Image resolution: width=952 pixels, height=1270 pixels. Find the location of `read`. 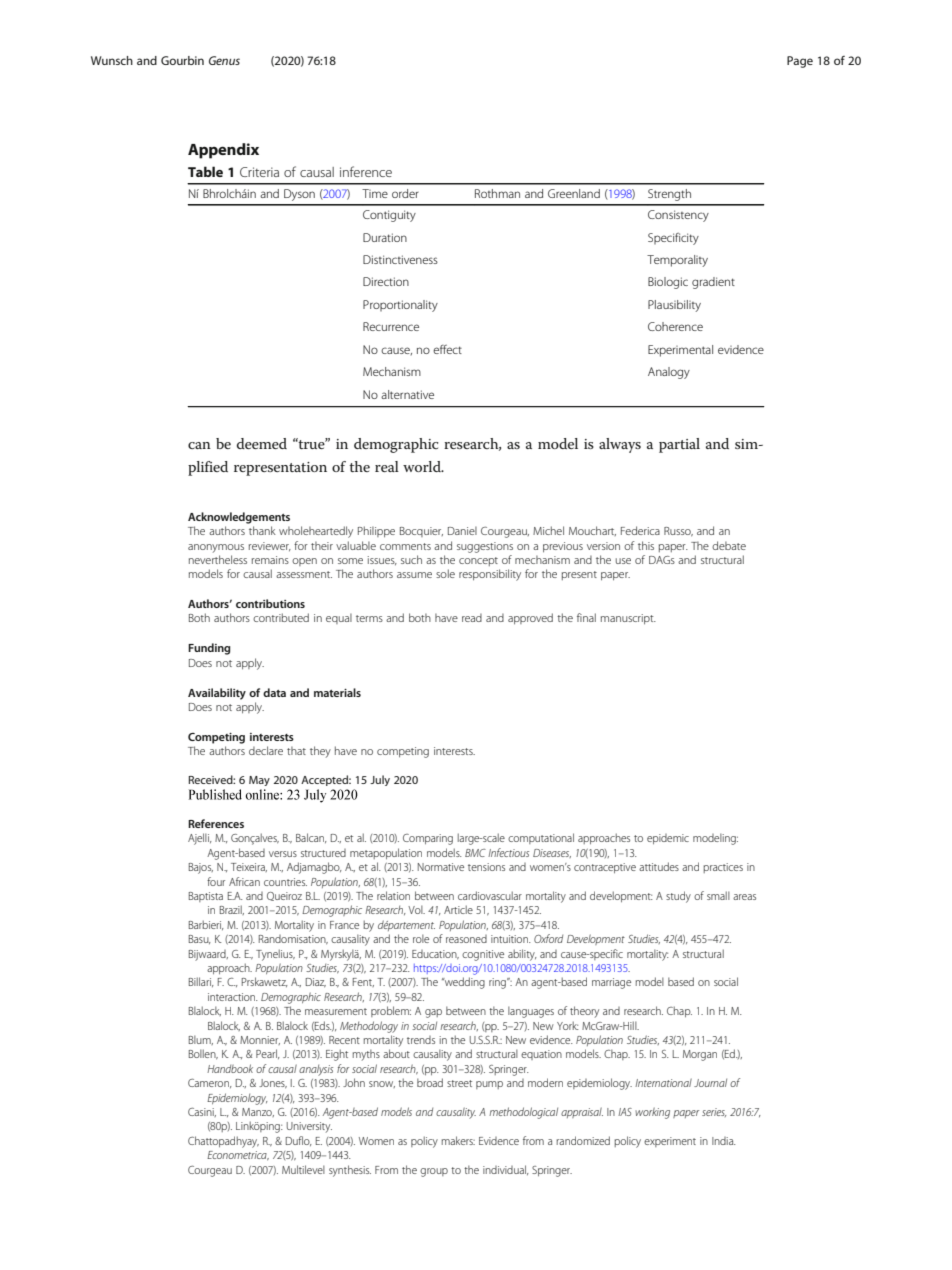

read is located at coordinates (472, 618).
